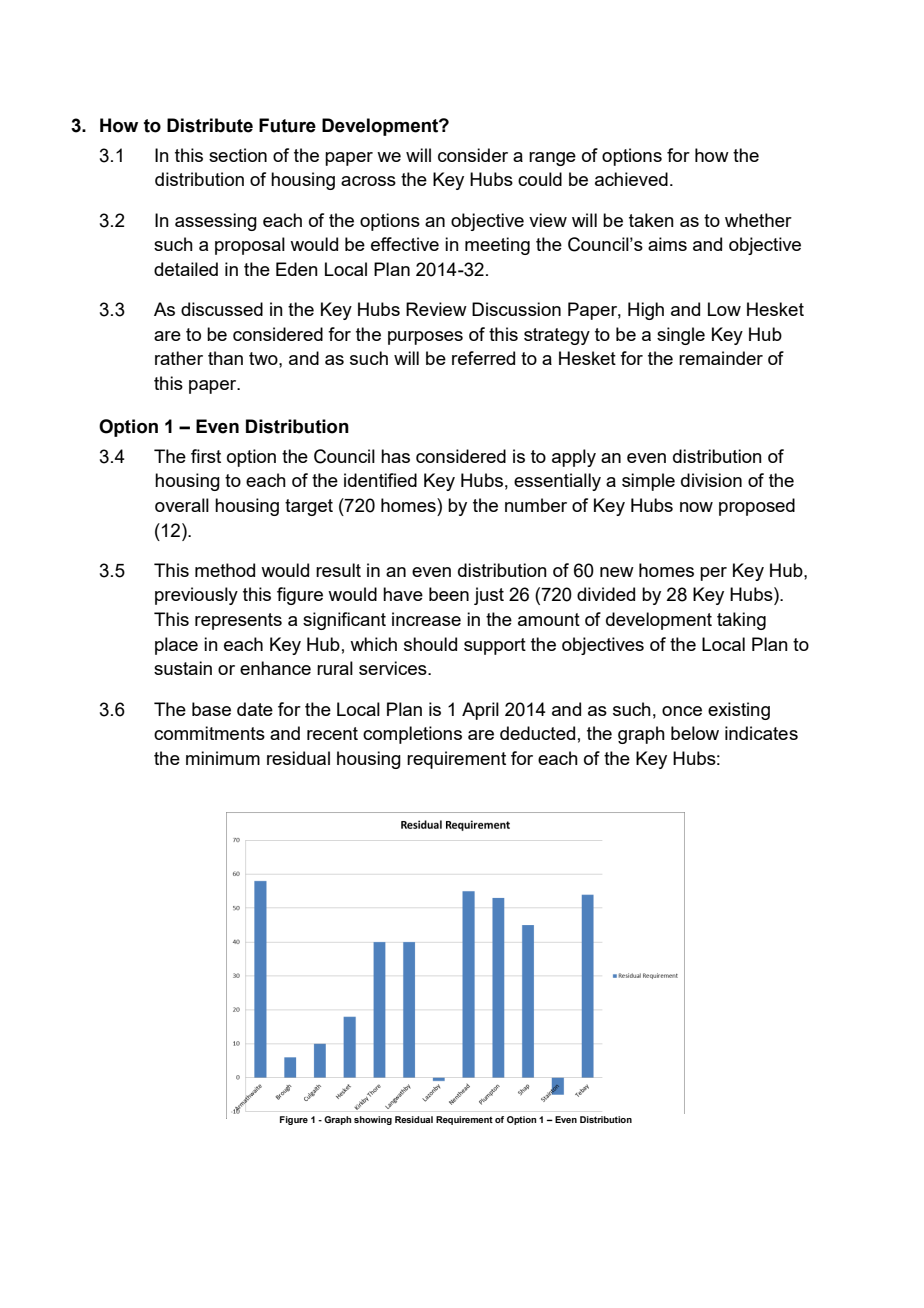  Describe the element at coordinates (540, 179) in the screenshot. I see `could` at that location.
